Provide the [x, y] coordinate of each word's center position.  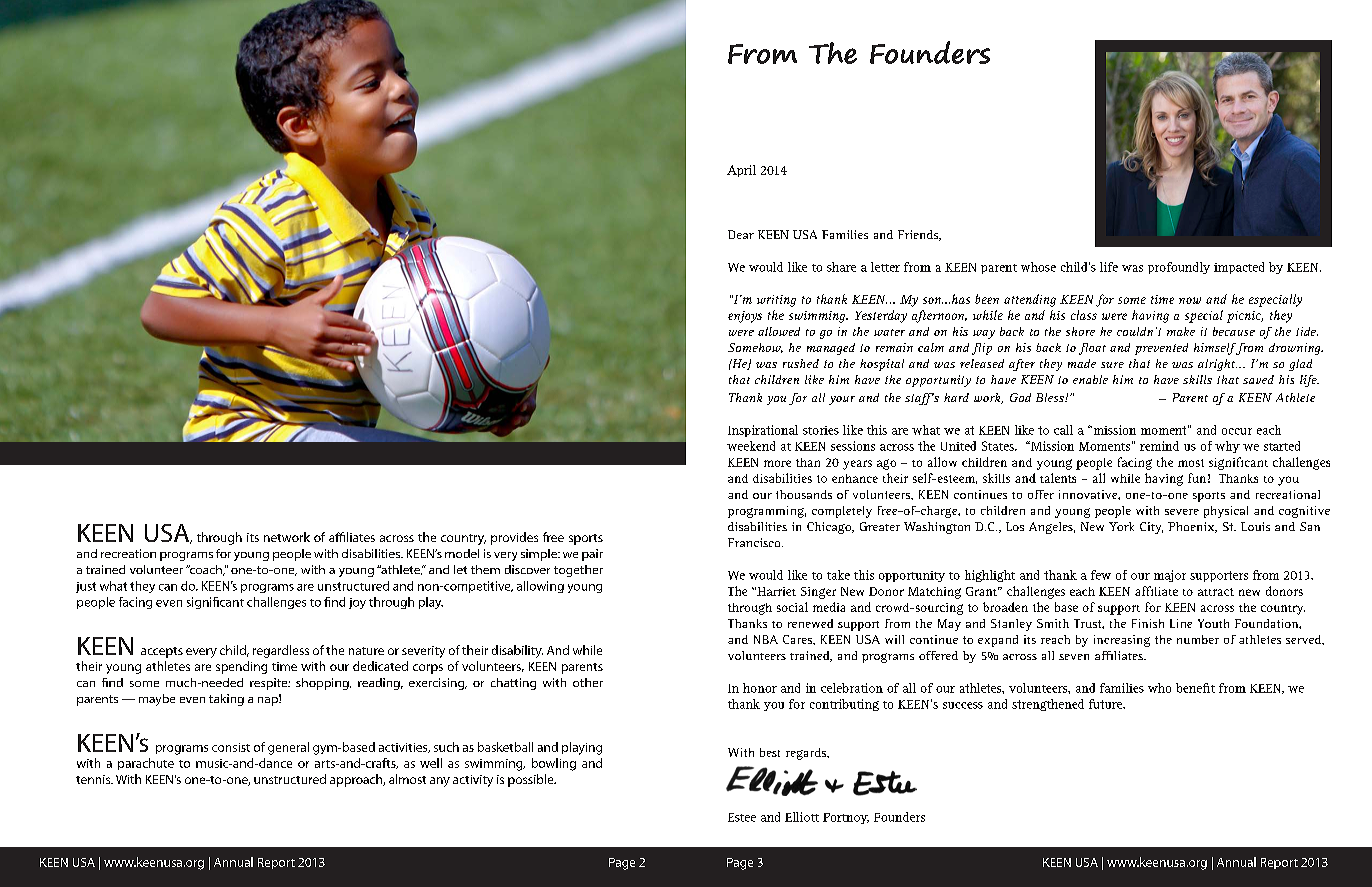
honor [760, 688]
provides [514, 538]
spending [241, 667]
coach [205, 570]
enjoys [745, 317]
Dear [741, 234]
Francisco [755, 542]
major [1170, 576]
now [1190, 300]
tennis [94, 779]
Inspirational [763, 431]
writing [776, 301]
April [741, 171]
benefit [1195, 688]
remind [1159, 446]
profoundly [1179, 268]
